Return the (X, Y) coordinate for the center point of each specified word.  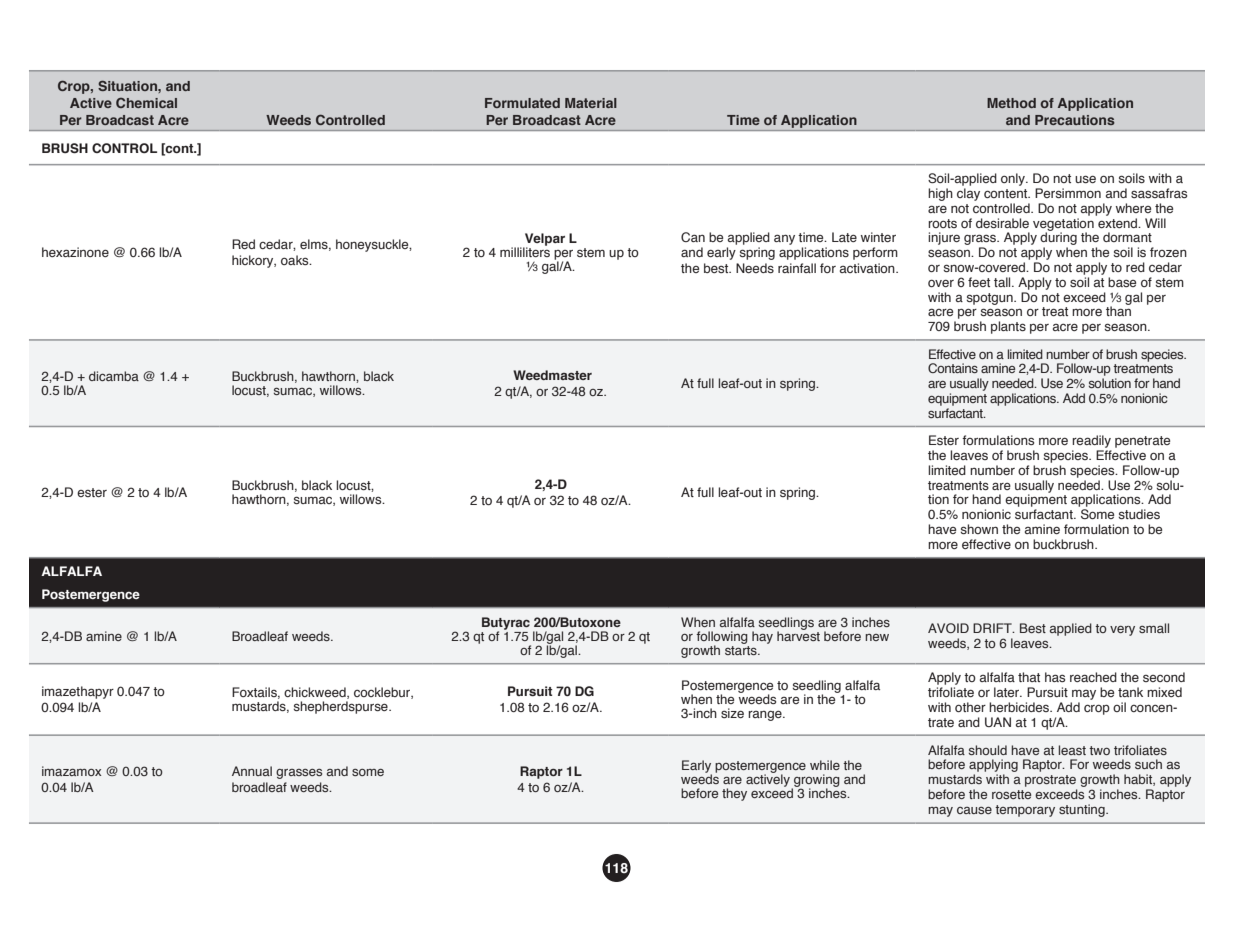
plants (1008, 327)
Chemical (146, 103)
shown (979, 529)
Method (1011, 103)
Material (591, 103)
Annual (252, 771)
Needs (755, 268)
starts (742, 649)
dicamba (114, 376)
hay (762, 637)
